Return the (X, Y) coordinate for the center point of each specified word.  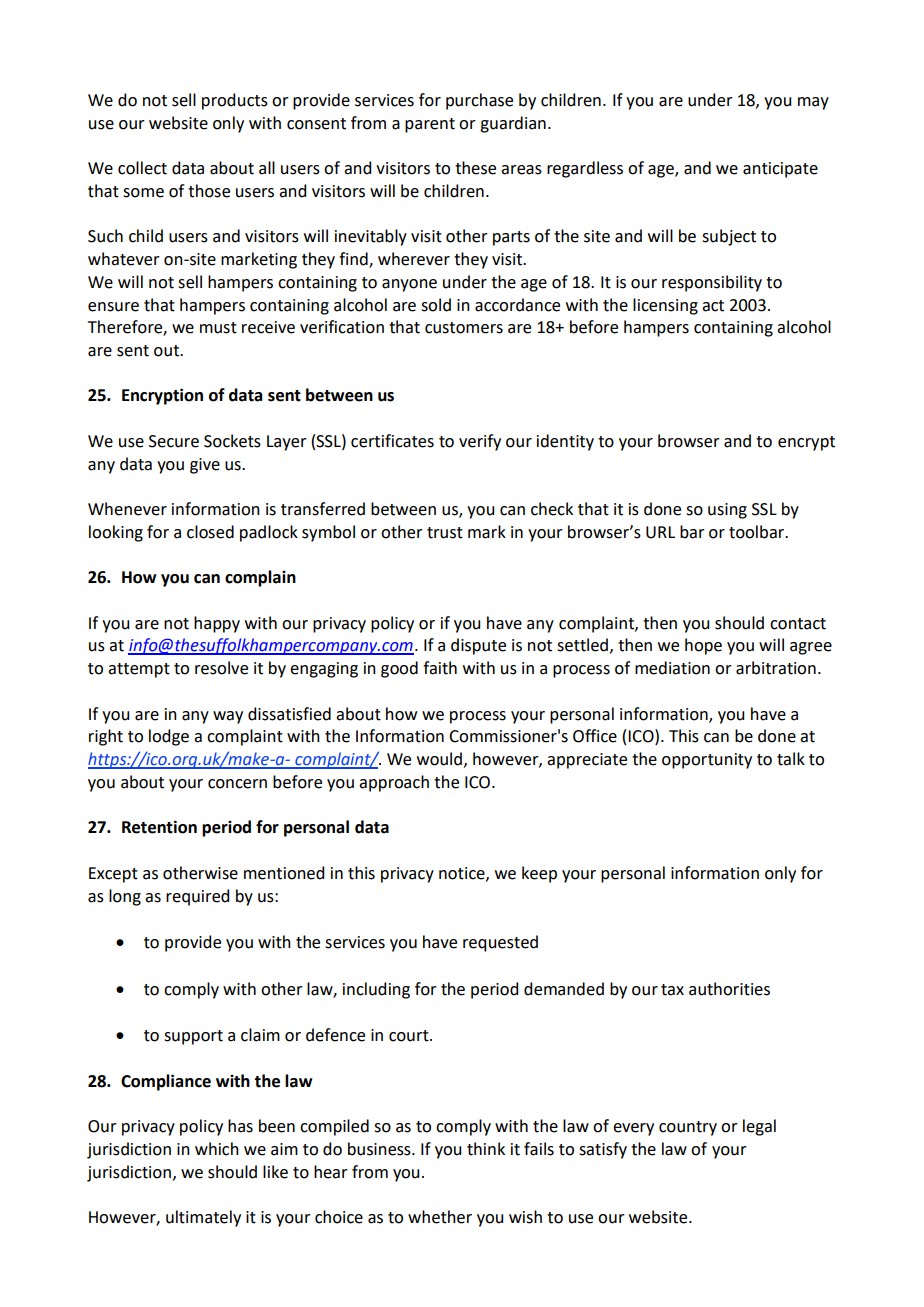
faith (440, 668)
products (235, 101)
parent (430, 125)
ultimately (203, 1218)
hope (703, 646)
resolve (221, 668)
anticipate (780, 170)
